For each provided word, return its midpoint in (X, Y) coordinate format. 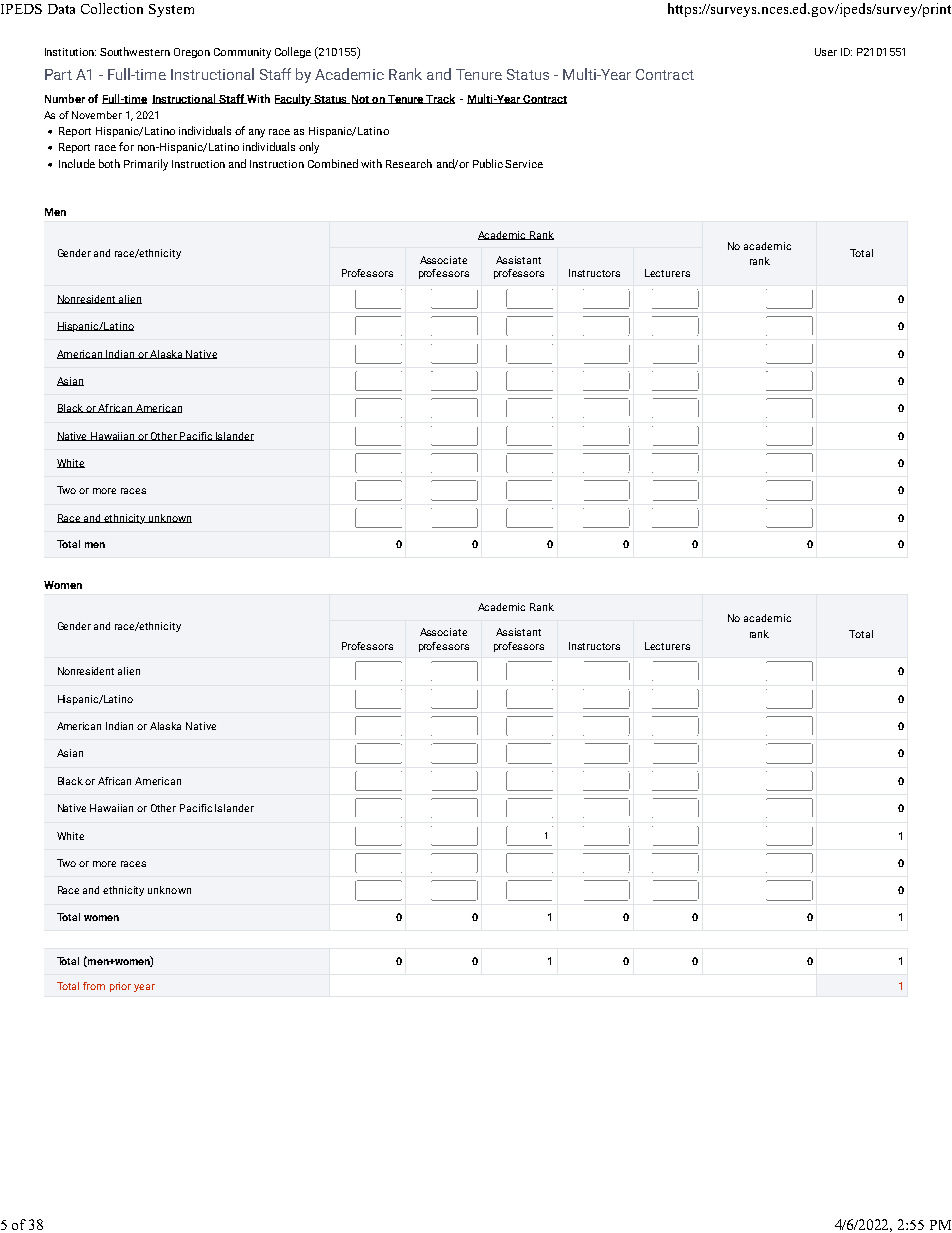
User (826, 52)
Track (440, 99)
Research (409, 163)
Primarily (146, 165)
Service (524, 164)
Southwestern (135, 51)
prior (120, 987)
